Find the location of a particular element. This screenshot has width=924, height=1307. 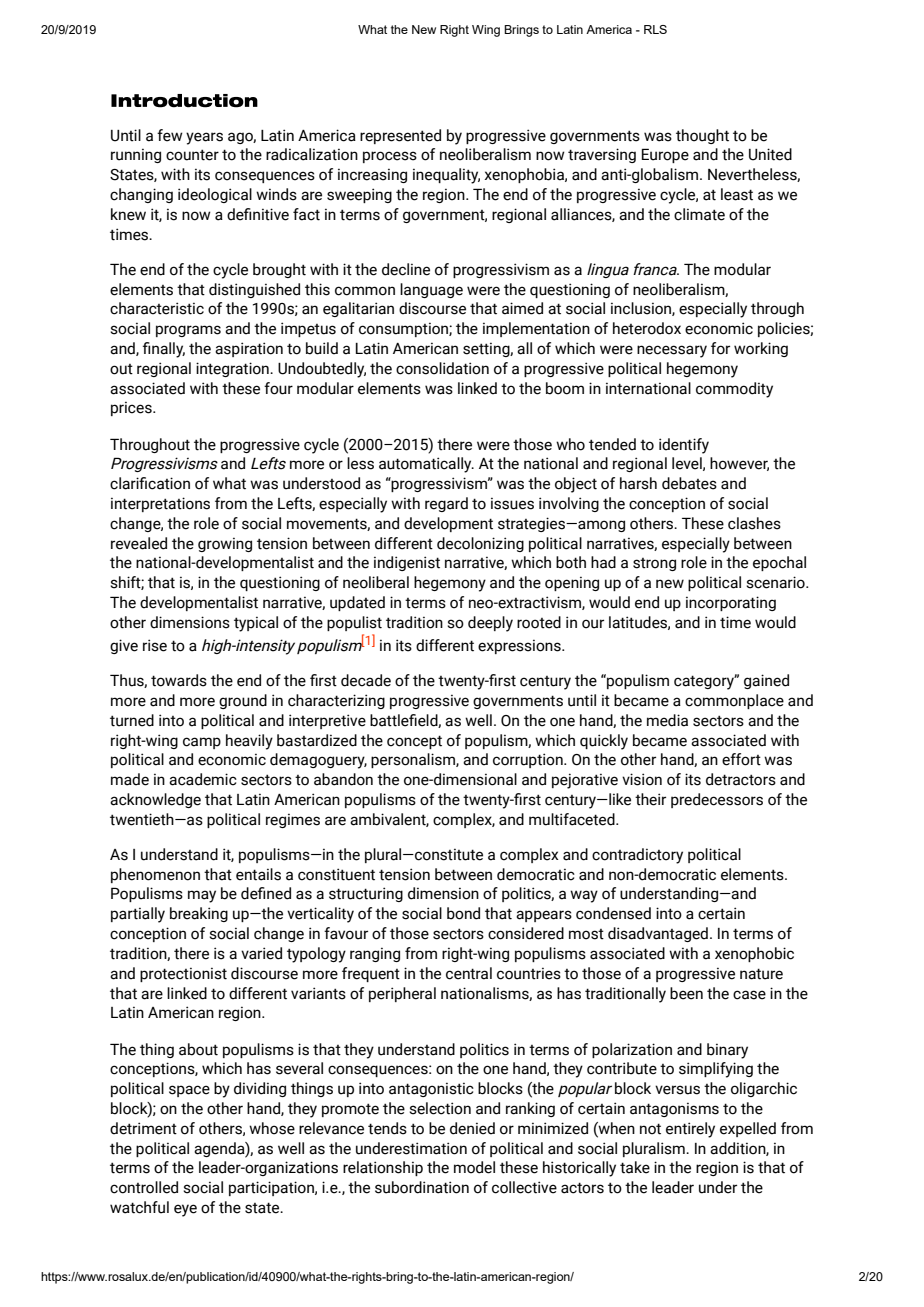

debates is located at coordinates (689, 483).
